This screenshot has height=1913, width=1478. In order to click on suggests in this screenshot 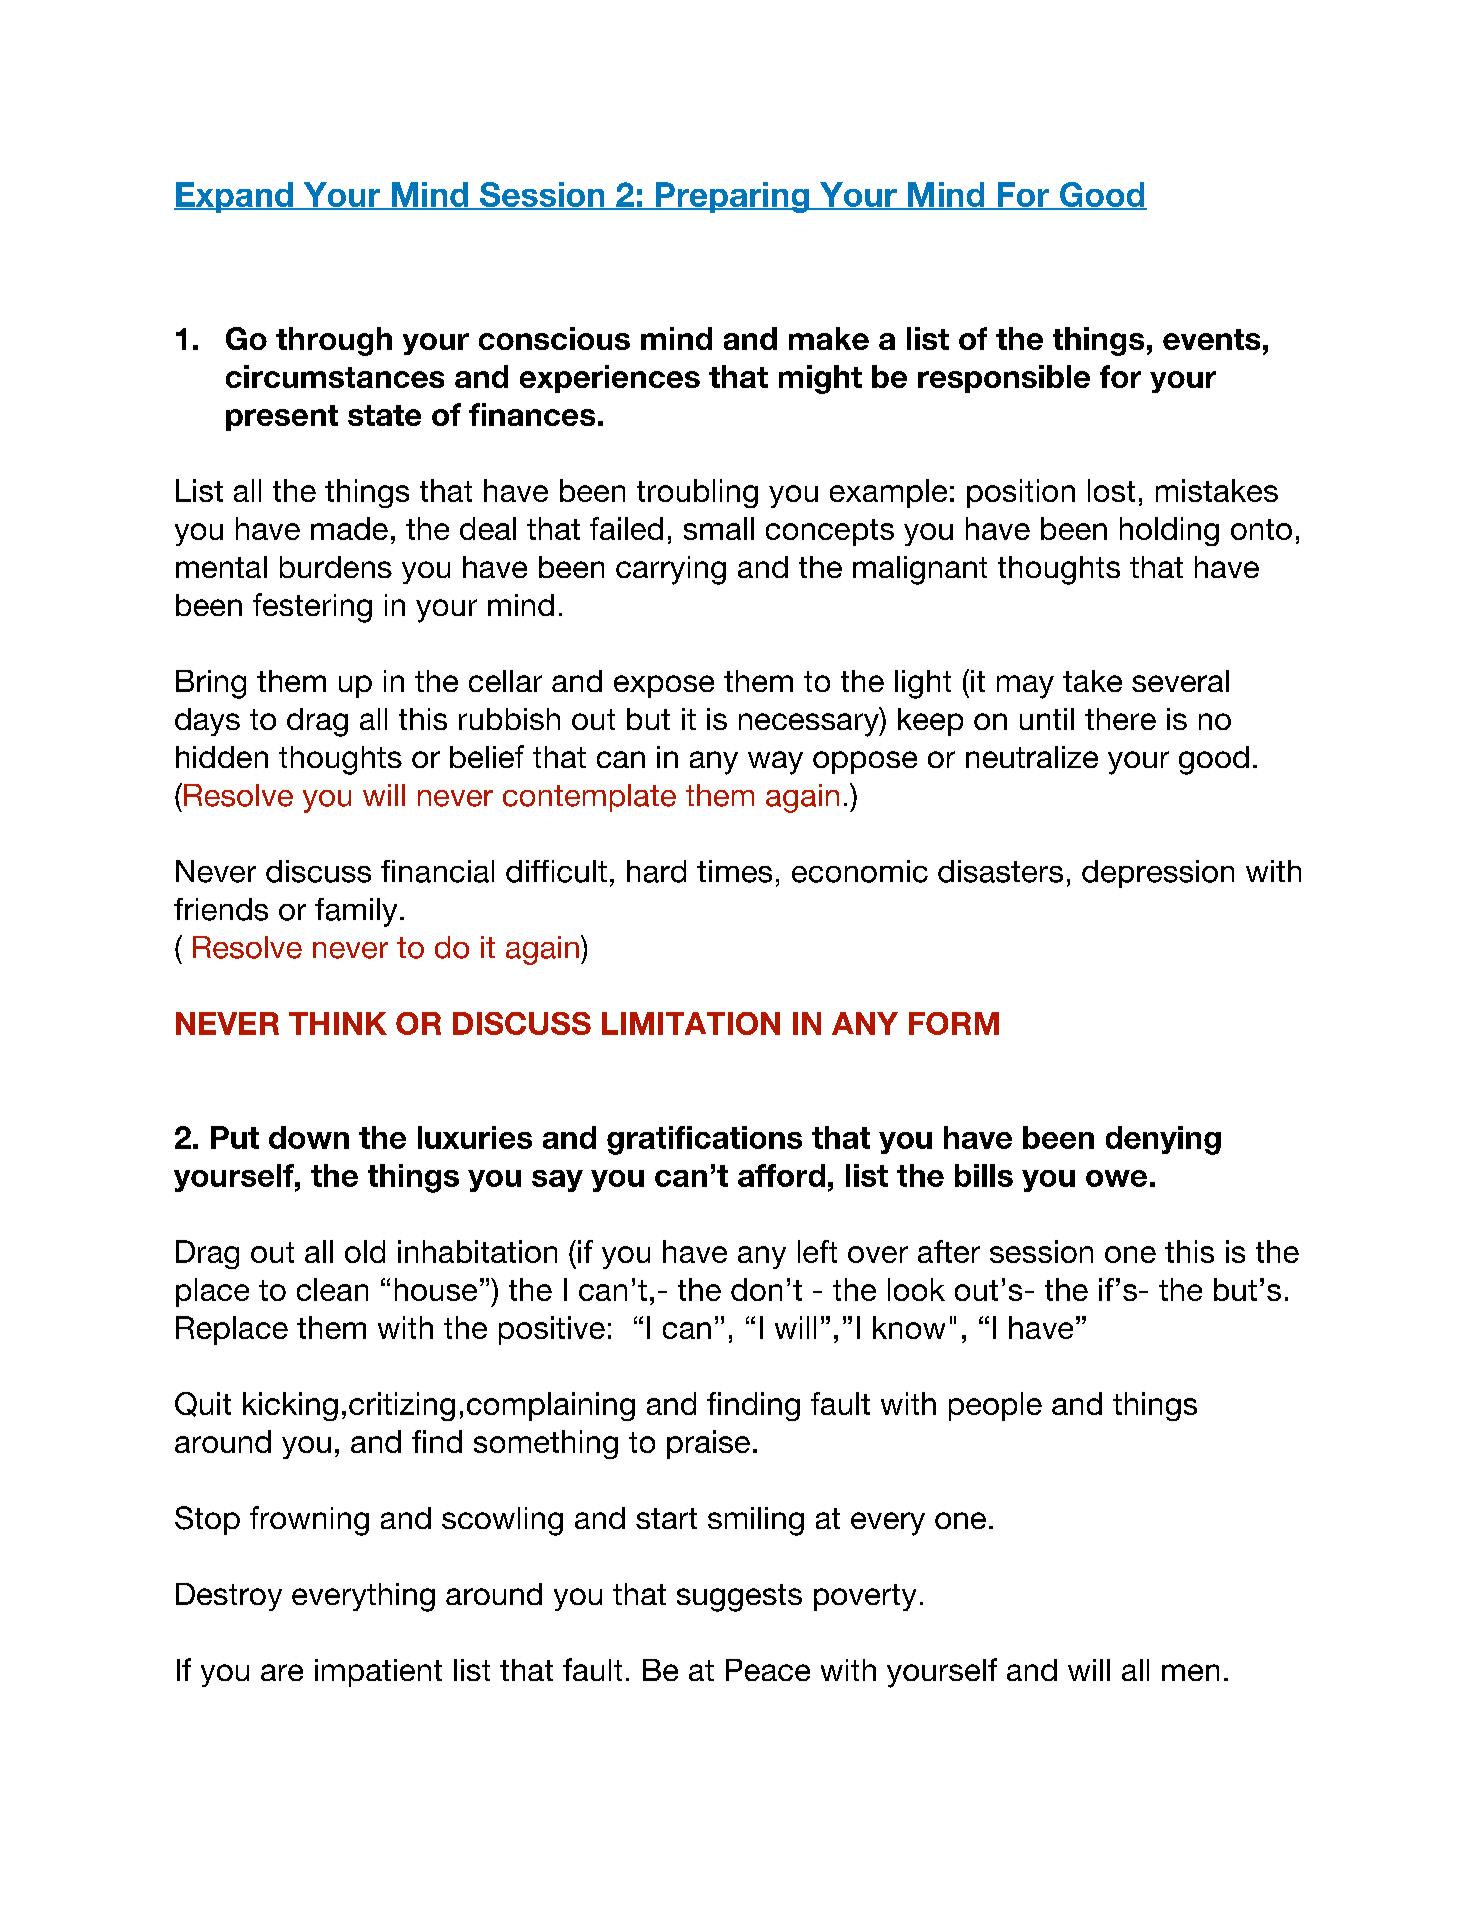, I will do `click(739, 1598)`.
